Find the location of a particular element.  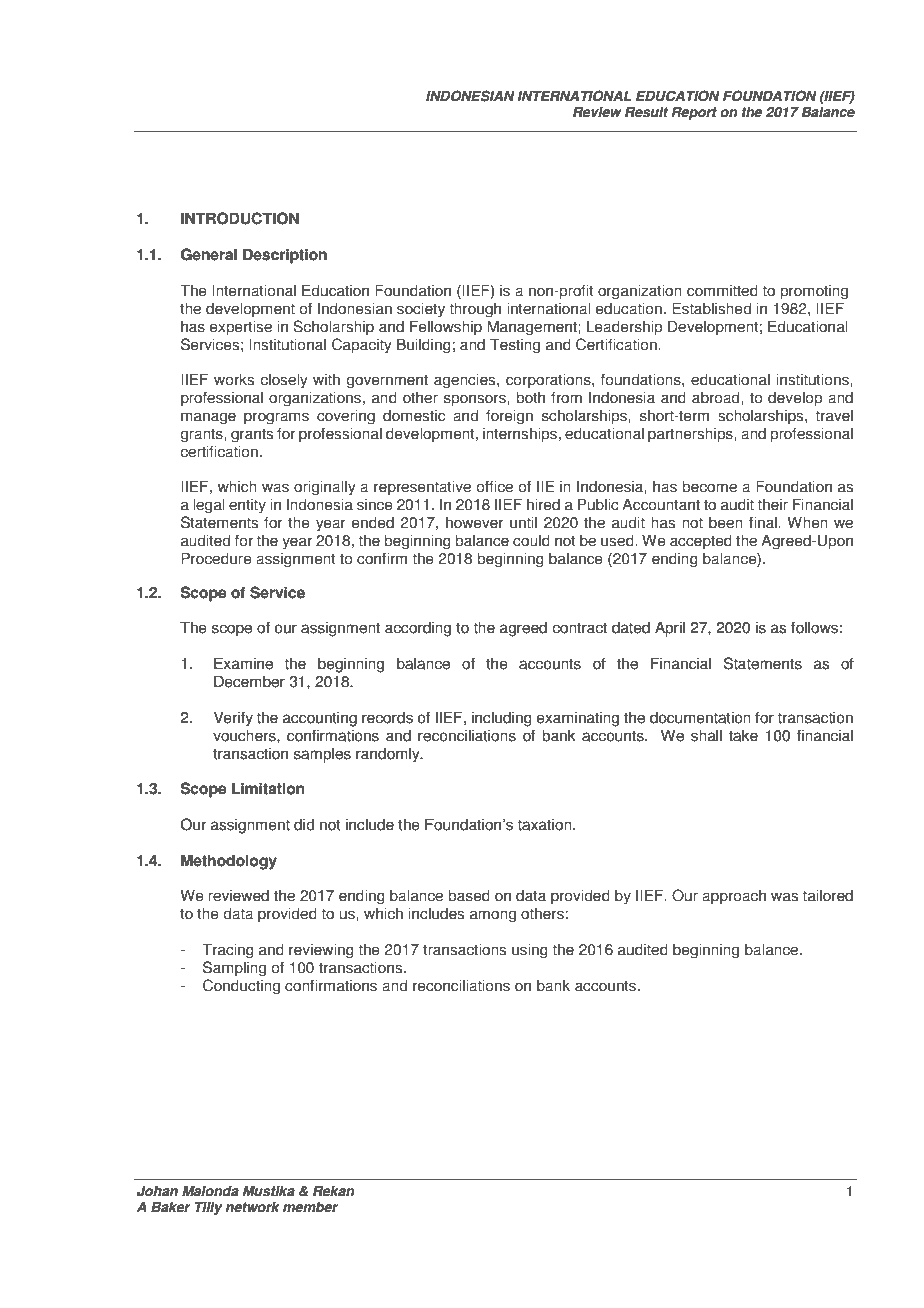

Result is located at coordinates (646, 112).
